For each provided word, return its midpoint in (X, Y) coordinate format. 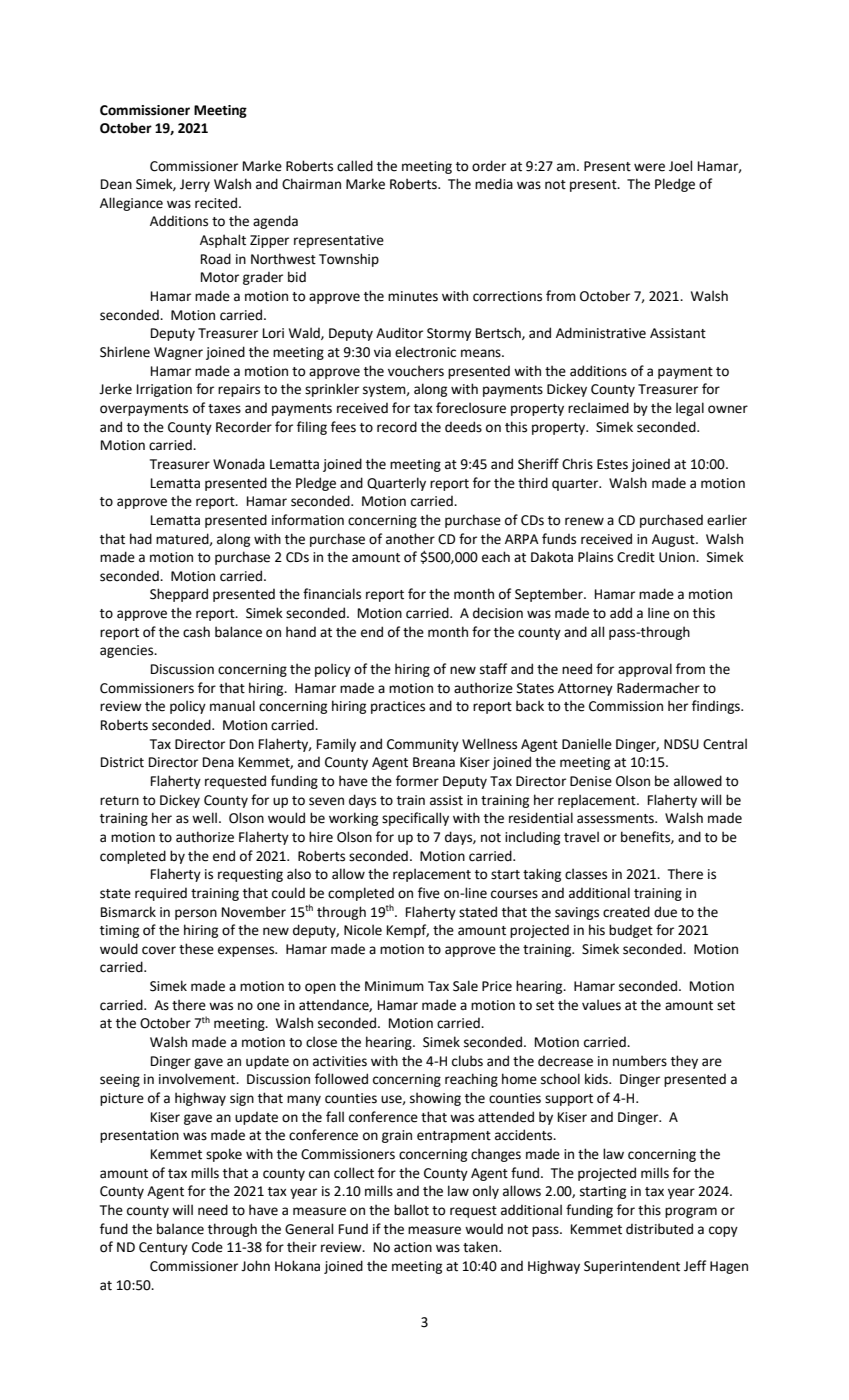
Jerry (195, 185)
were (649, 167)
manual (232, 706)
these (196, 949)
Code (207, 1247)
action (413, 1247)
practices (398, 707)
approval (645, 670)
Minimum (394, 986)
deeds (463, 427)
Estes (612, 464)
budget (631, 931)
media (494, 184)
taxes (224, 409)
